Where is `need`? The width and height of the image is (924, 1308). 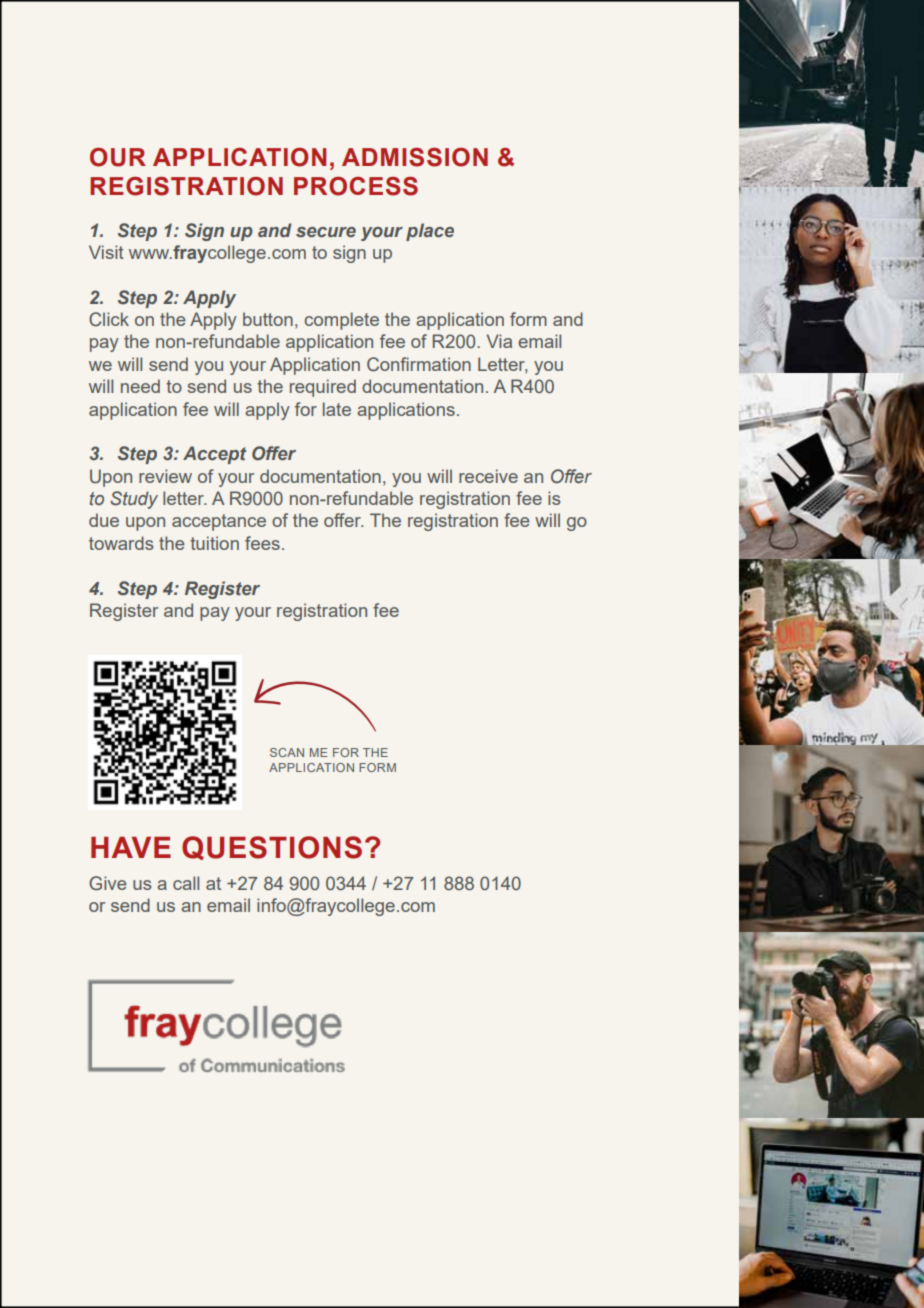 need is located at coordinates (140, 386).
